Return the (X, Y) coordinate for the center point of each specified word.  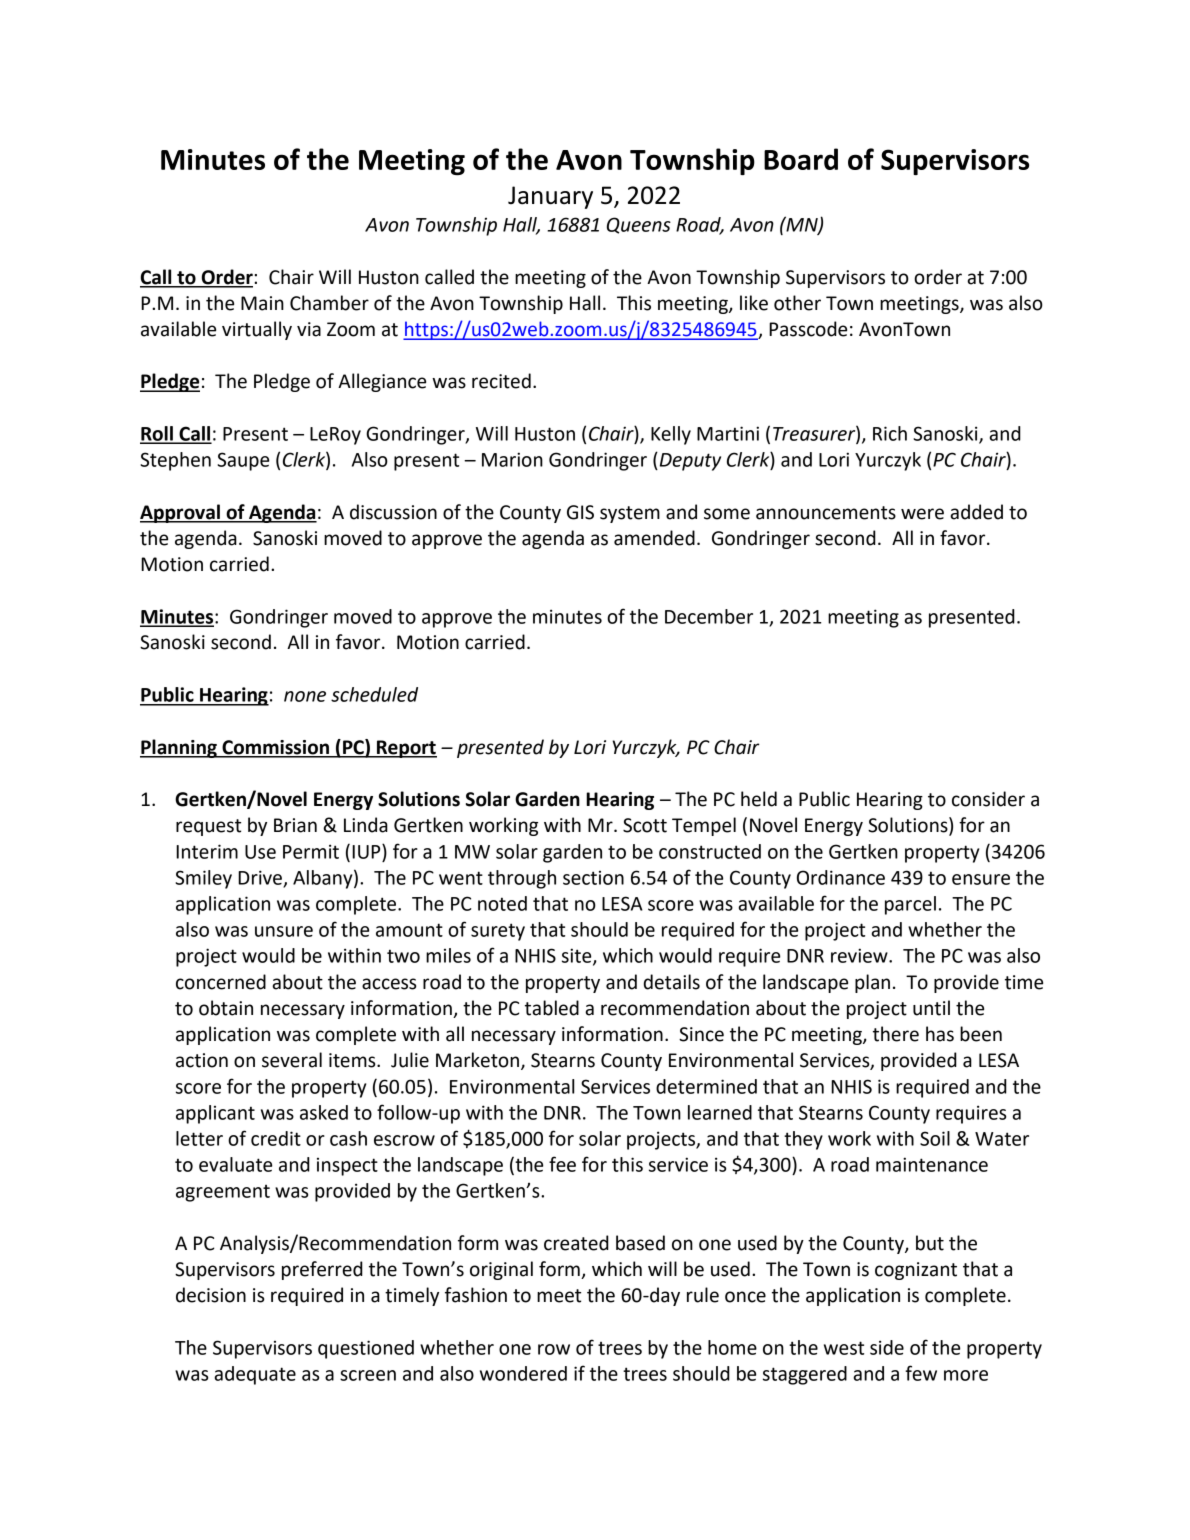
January (550, 197)
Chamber (329, 303)
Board (801, 159)
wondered (523, 1373)
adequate (255, 1375)
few (921, 1373)
